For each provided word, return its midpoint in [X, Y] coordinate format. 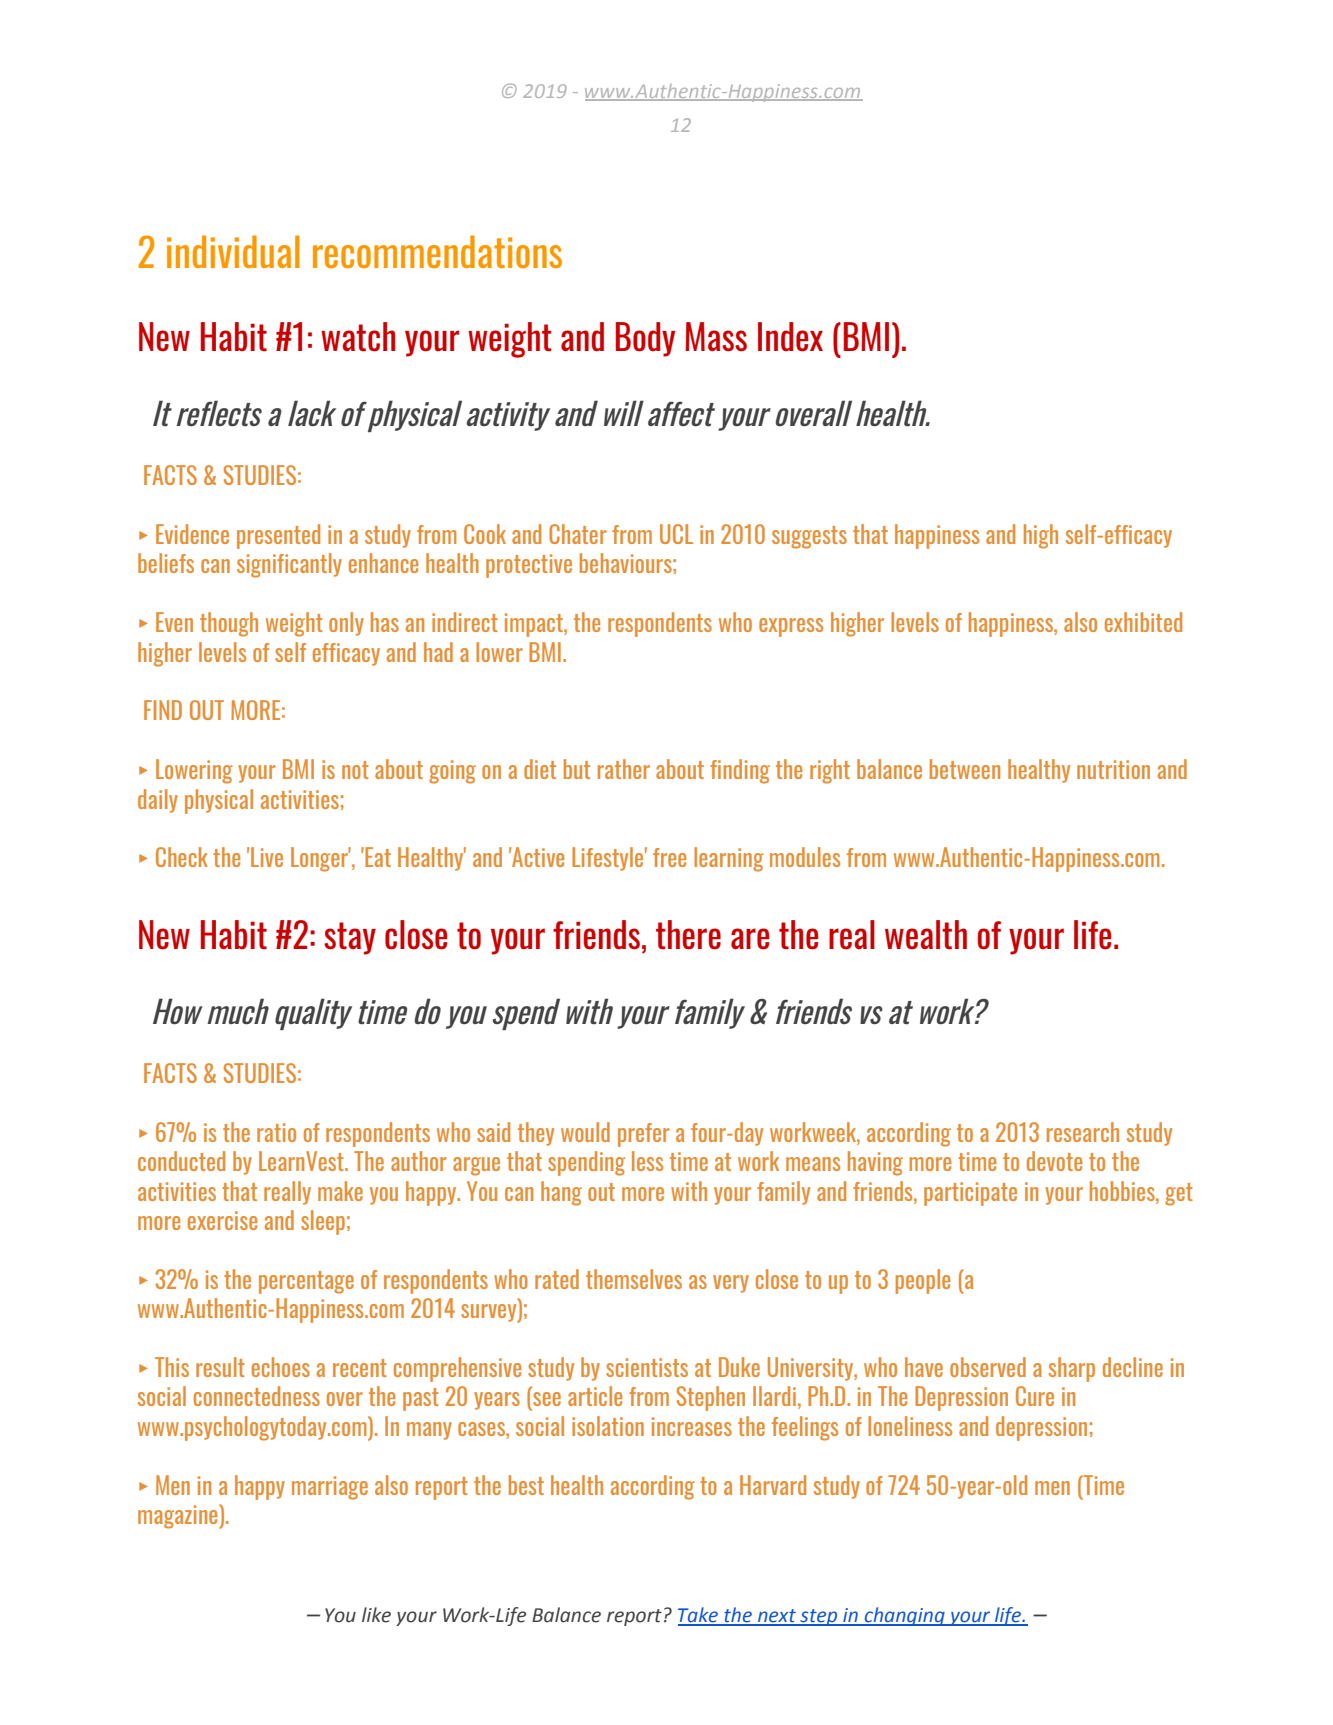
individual [233, 251]
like [376, 1615]
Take [699, 1616]
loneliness [910, 1426]
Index [790, 337]
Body [645, 339]
